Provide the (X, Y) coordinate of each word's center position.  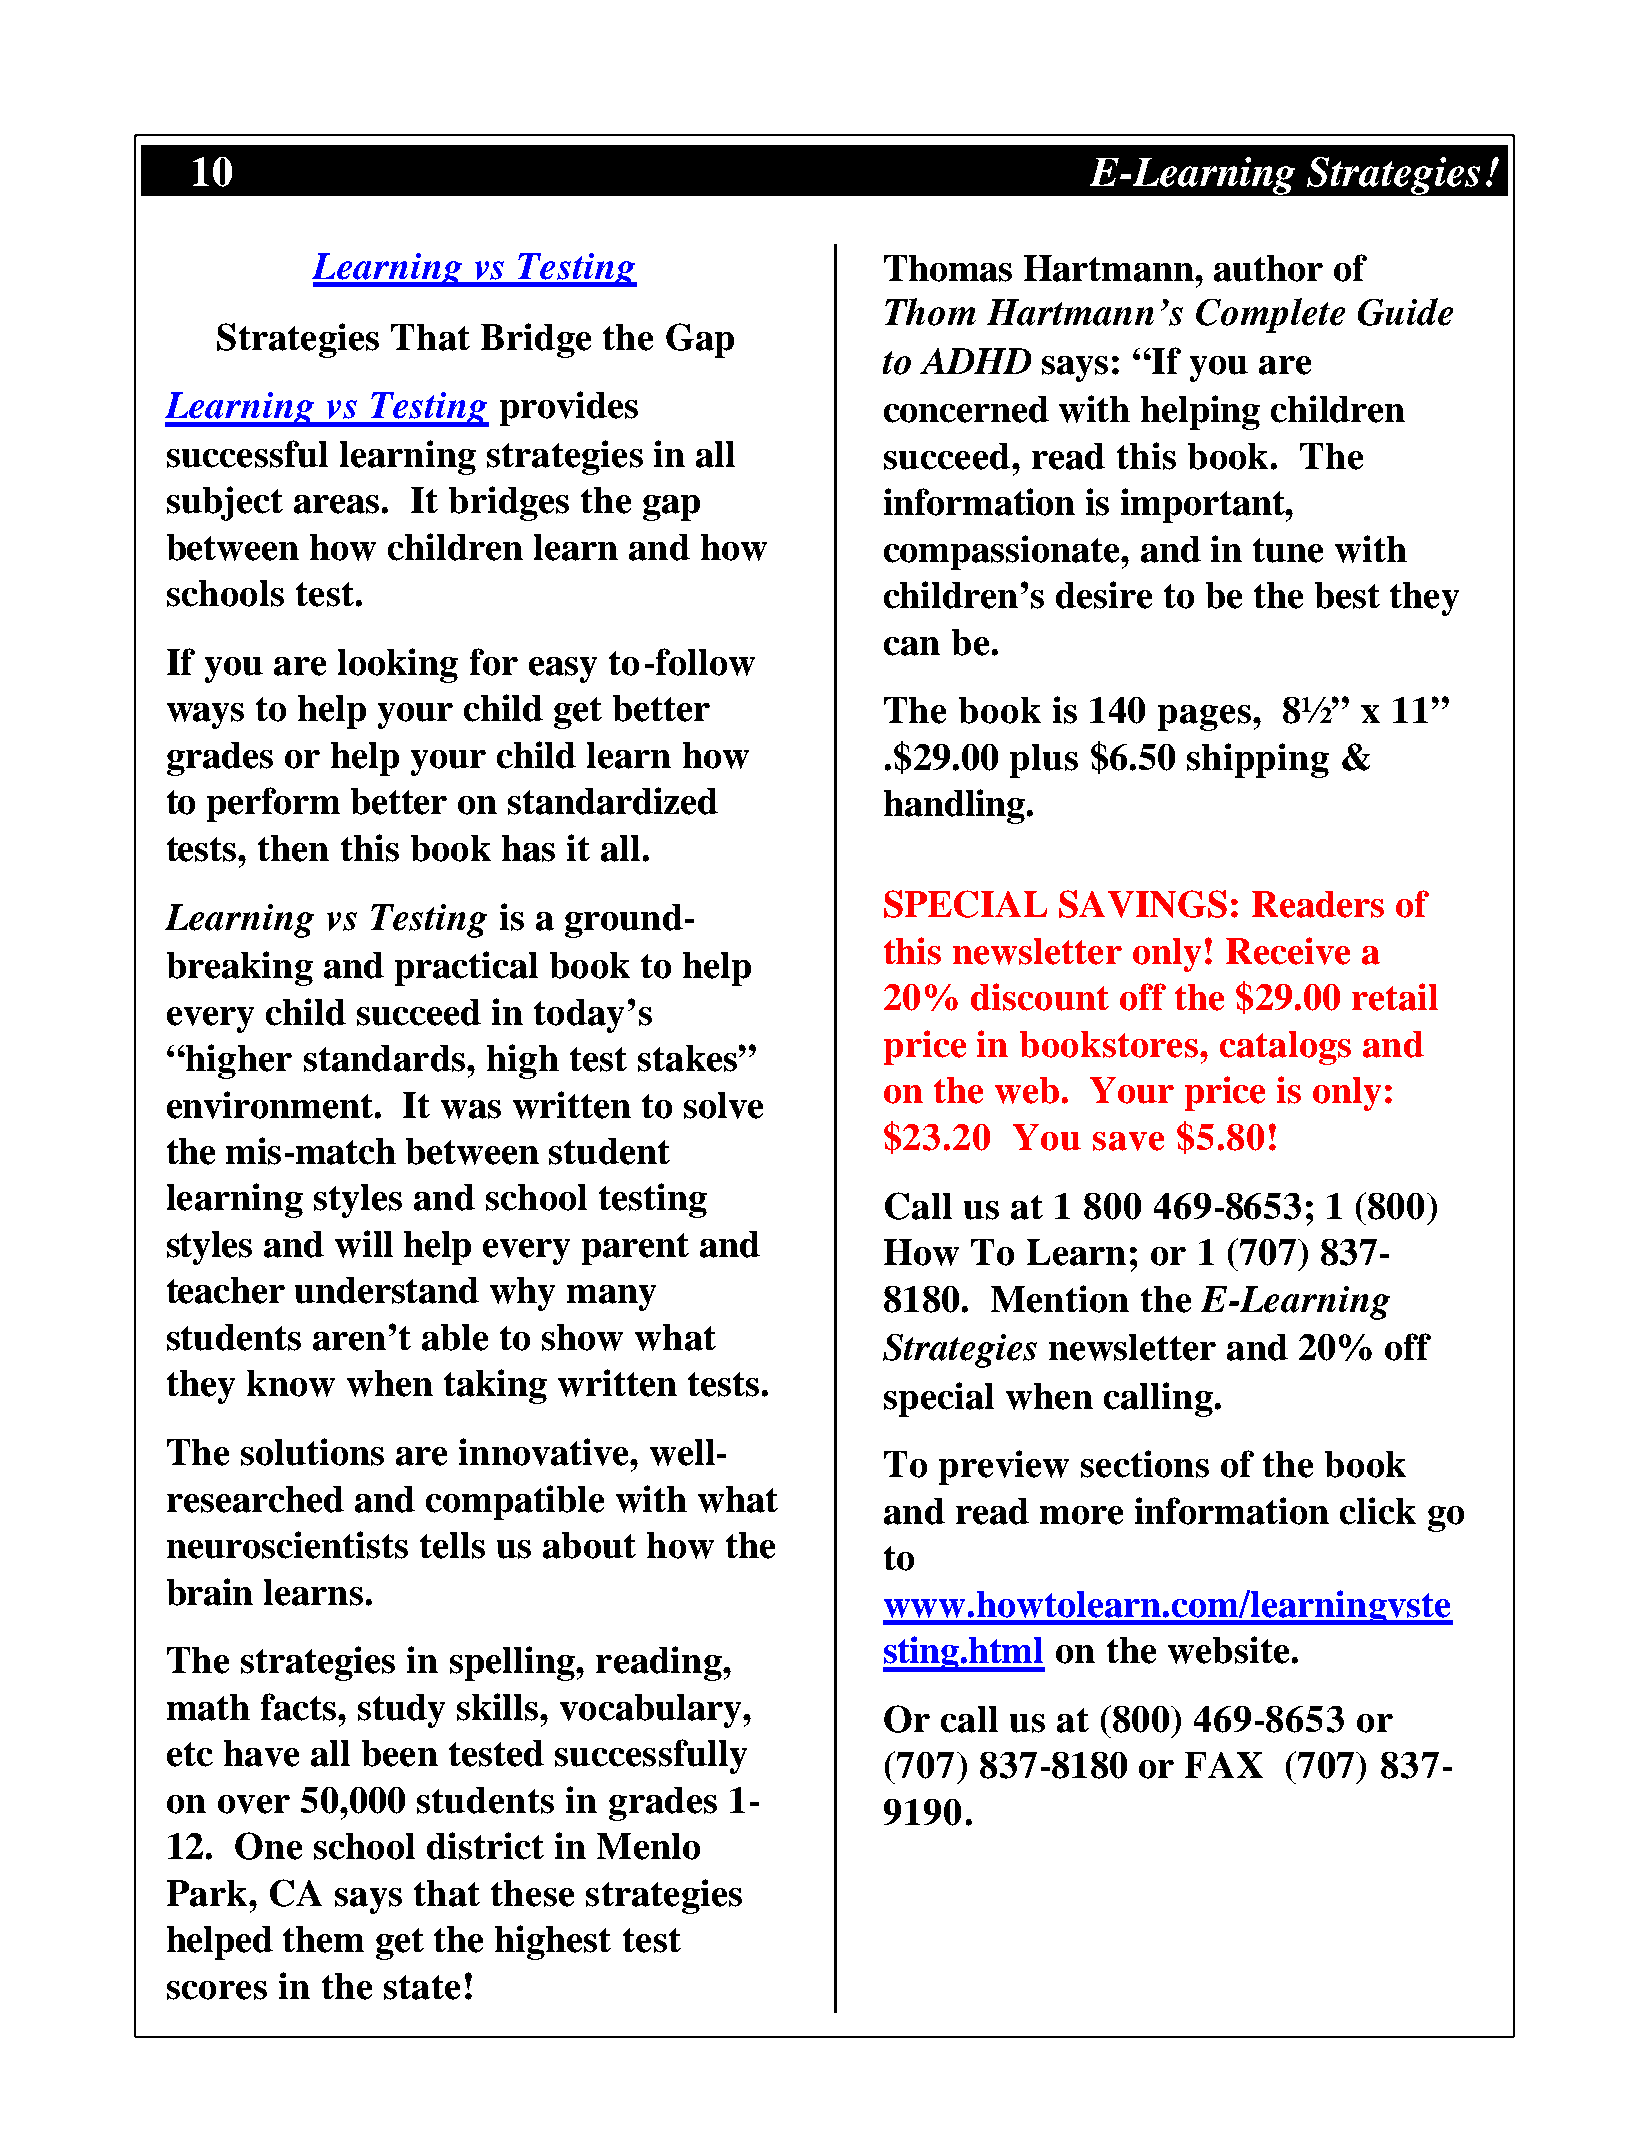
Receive (1288, 951)
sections (1145, 1464)
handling (956, 806)
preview (1004, 1467)
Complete (1270, 315)
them (323, 1939)
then (293, 848)
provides (569, 408)
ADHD (975, 361)
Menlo (648, 1846)
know (291, 1383)
